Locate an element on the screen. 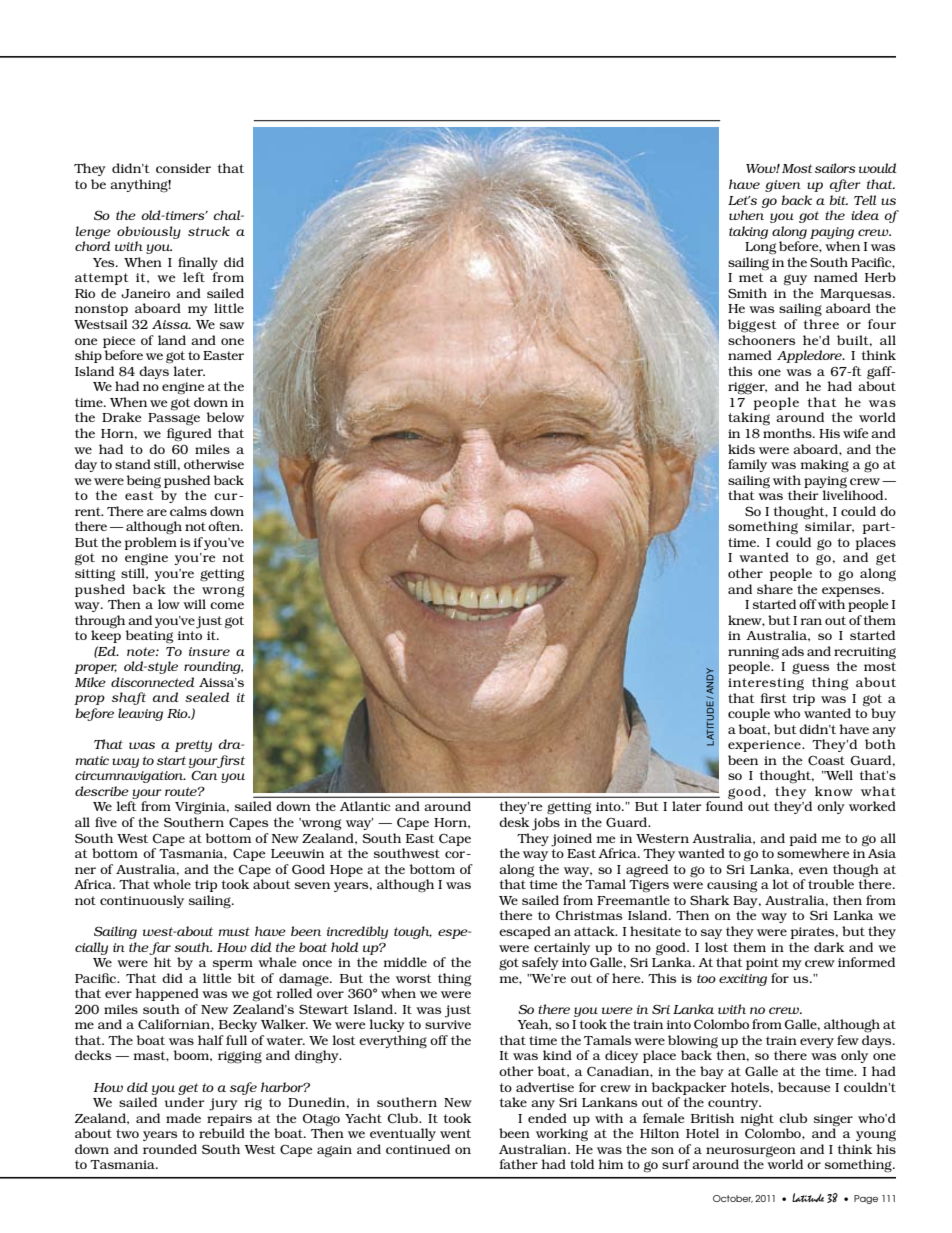 This screenshot has height=1233, width=952. father is located at coordinates (518, 1164).
